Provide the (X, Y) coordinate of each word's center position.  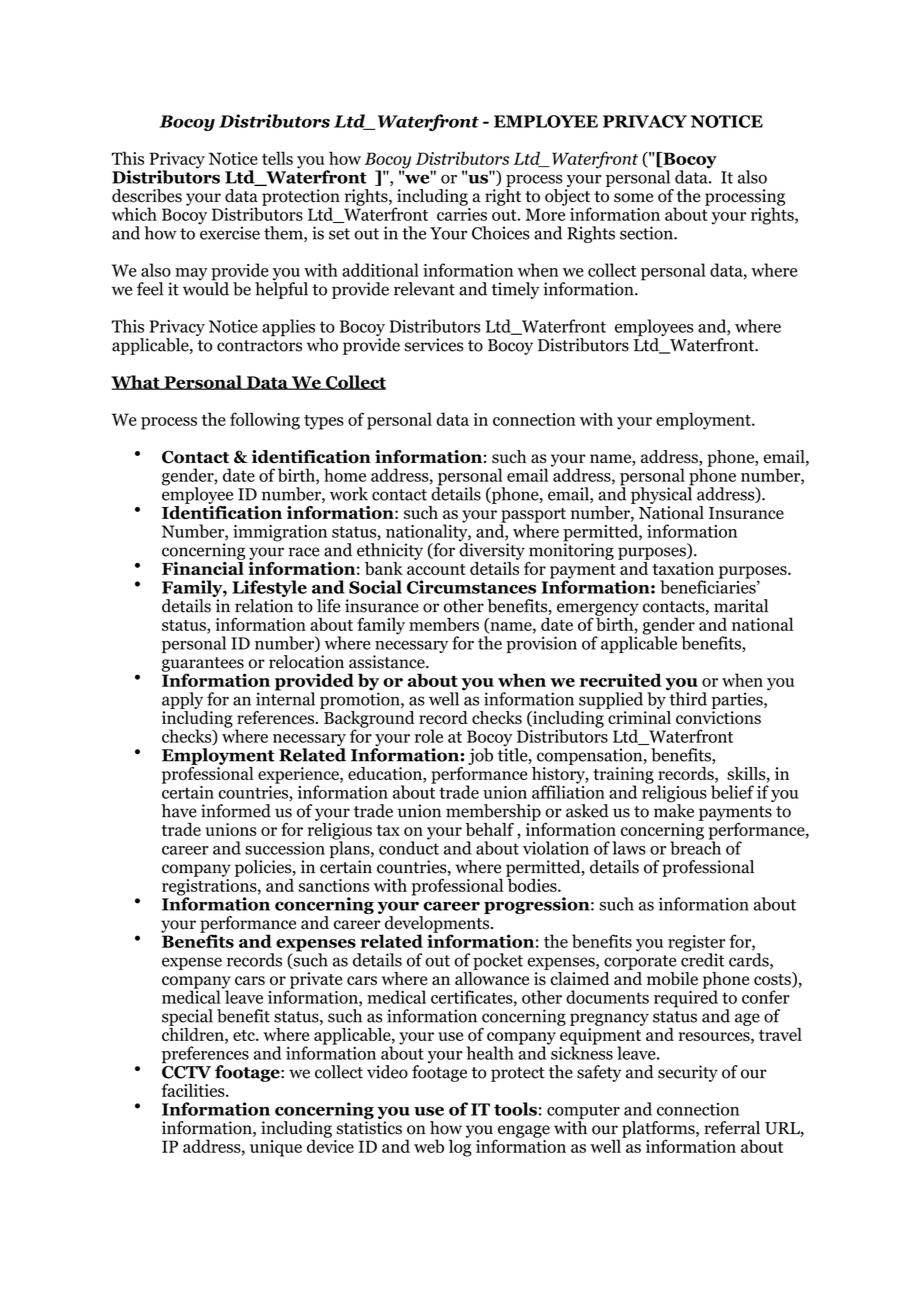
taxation (683, 568)
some (633, 198)
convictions (718, 718)
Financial (203, 567)
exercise (229, 232)
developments (437, 925)
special (187, 1017)
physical (662, 494)
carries (462, 213)
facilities (194, 1090)
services (434, 345)
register (697, 944)
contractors (259, 346)
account (436, 569)
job (480, 756)
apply (182, 700)
